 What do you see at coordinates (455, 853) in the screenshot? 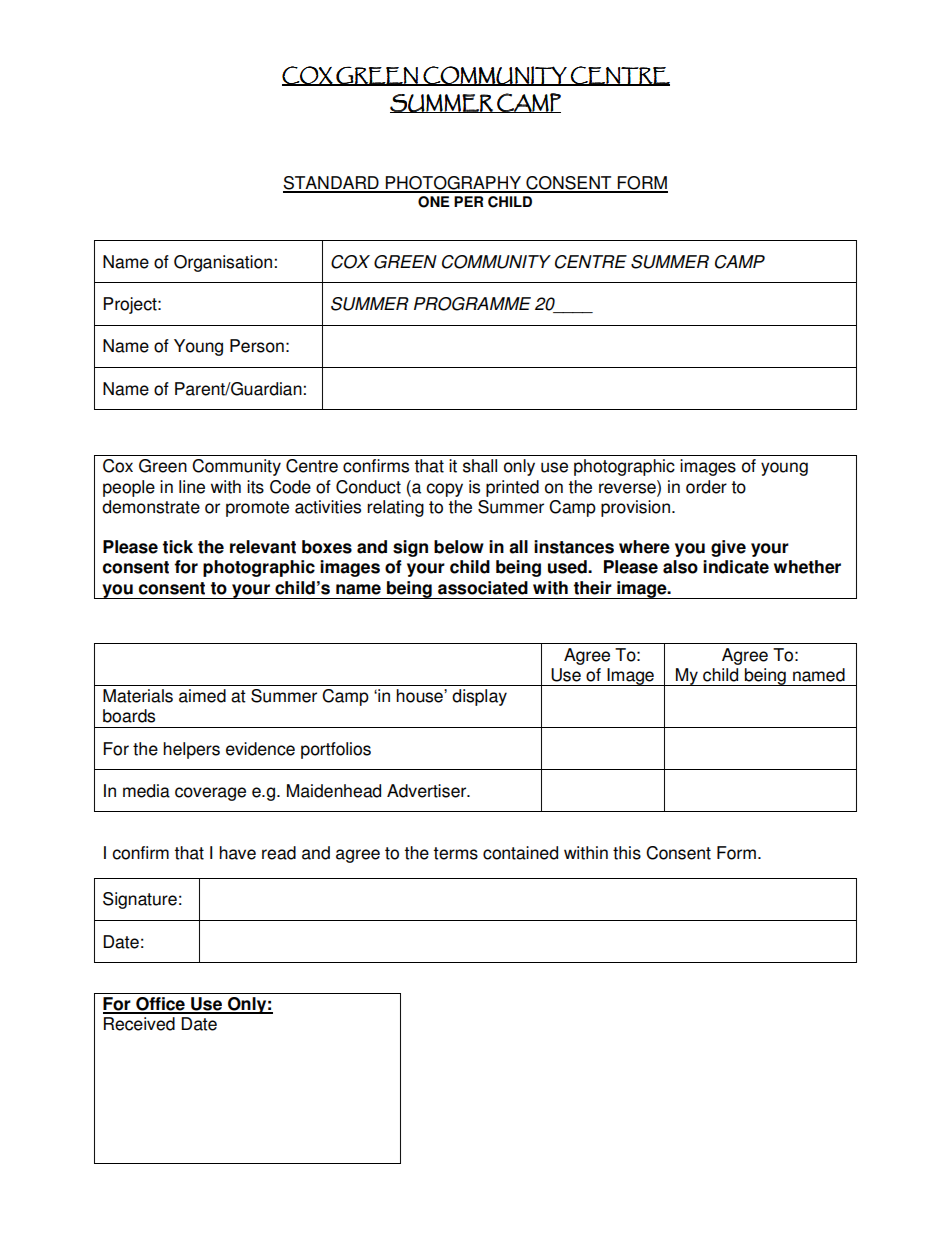
I see `terms` at bounding box center [455, 853].
